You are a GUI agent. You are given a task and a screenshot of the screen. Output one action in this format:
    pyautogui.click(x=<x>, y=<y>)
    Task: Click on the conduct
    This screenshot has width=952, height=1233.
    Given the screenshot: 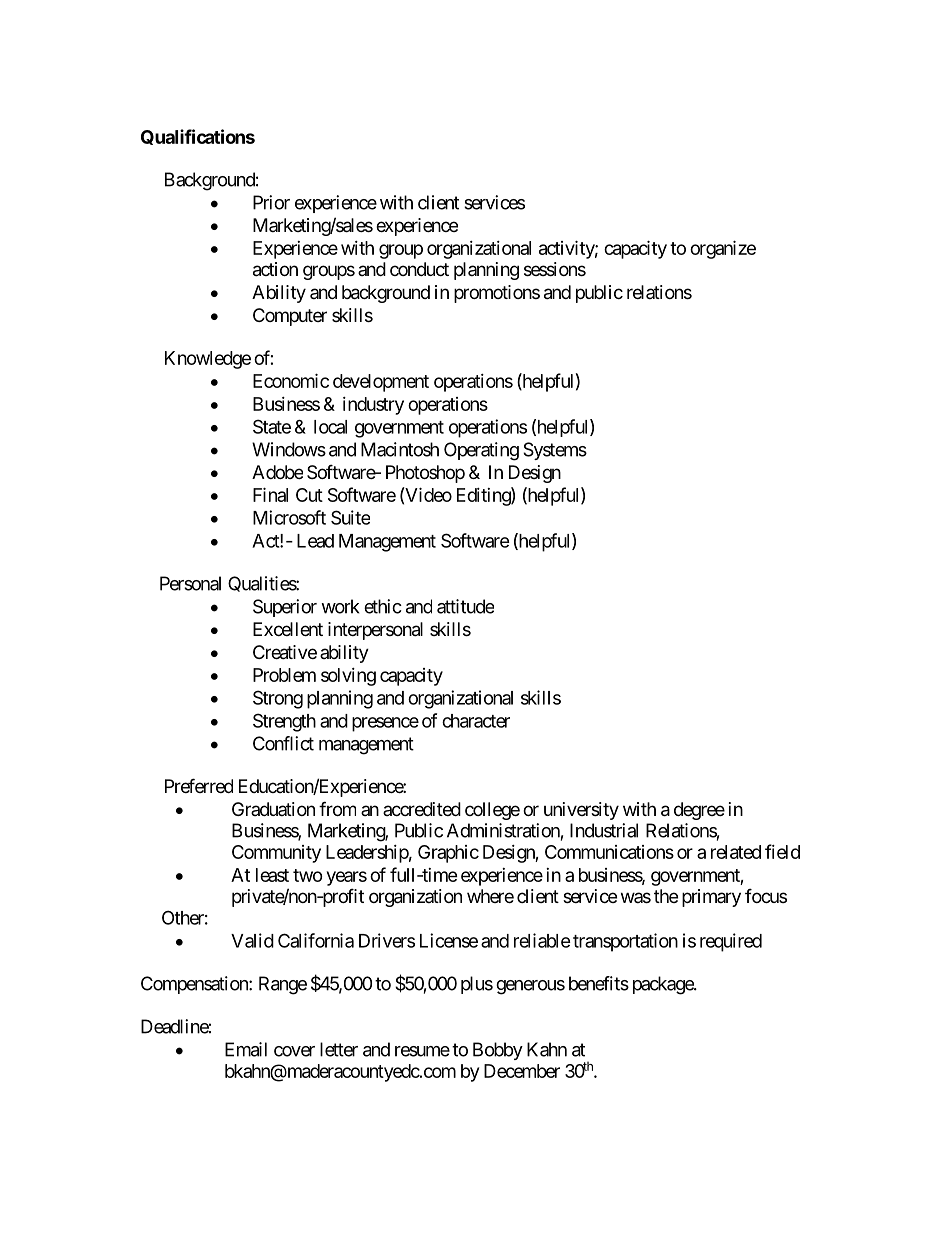 What is the action you would take?
    pyautogui.click(x=419, y=269)
